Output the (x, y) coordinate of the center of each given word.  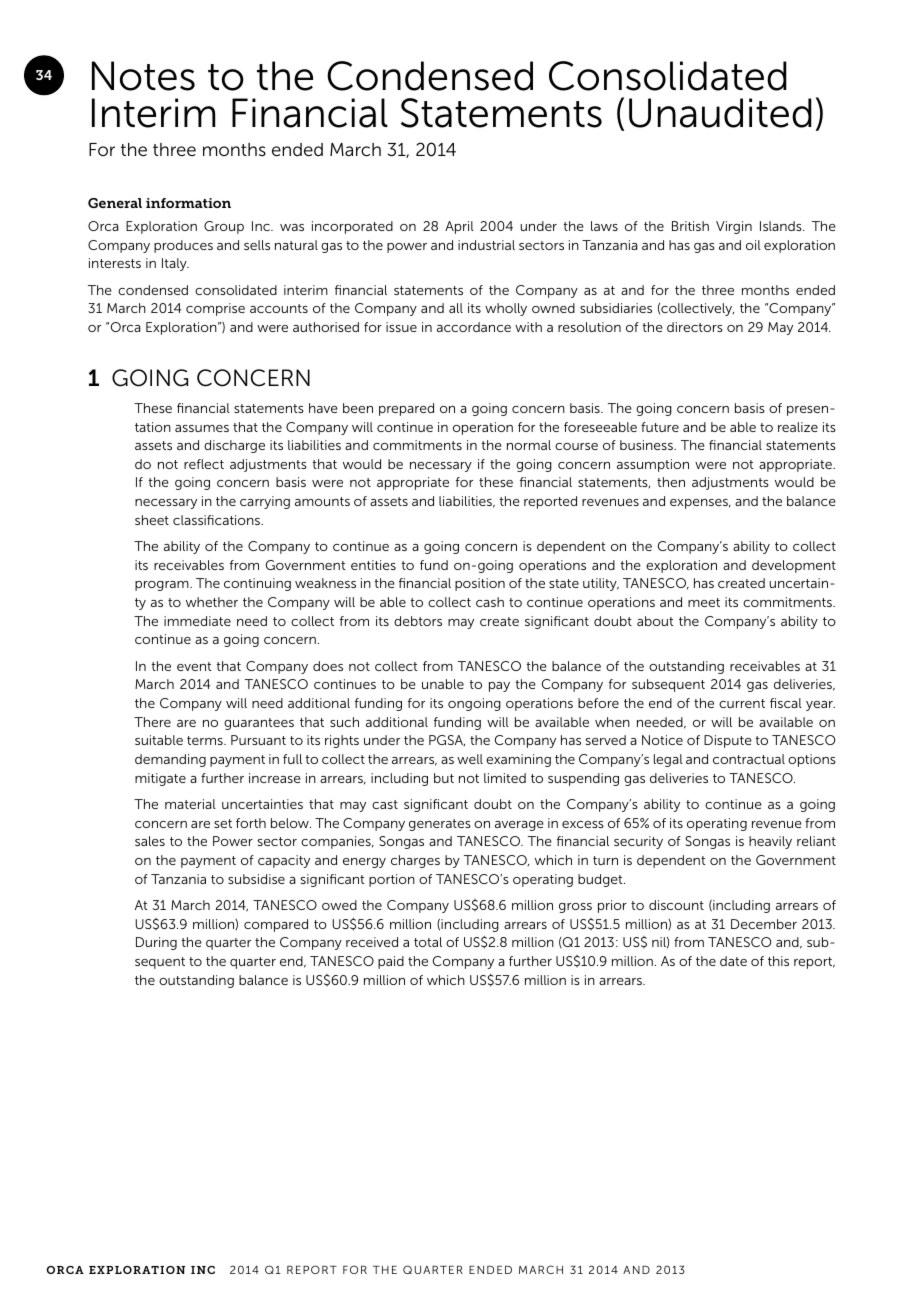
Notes (143, 76)
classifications (217, 520)
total (428, 942)
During (156, 943)
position (480, 584)
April (459, 227)
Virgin (734, 227)
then (671, 482)
